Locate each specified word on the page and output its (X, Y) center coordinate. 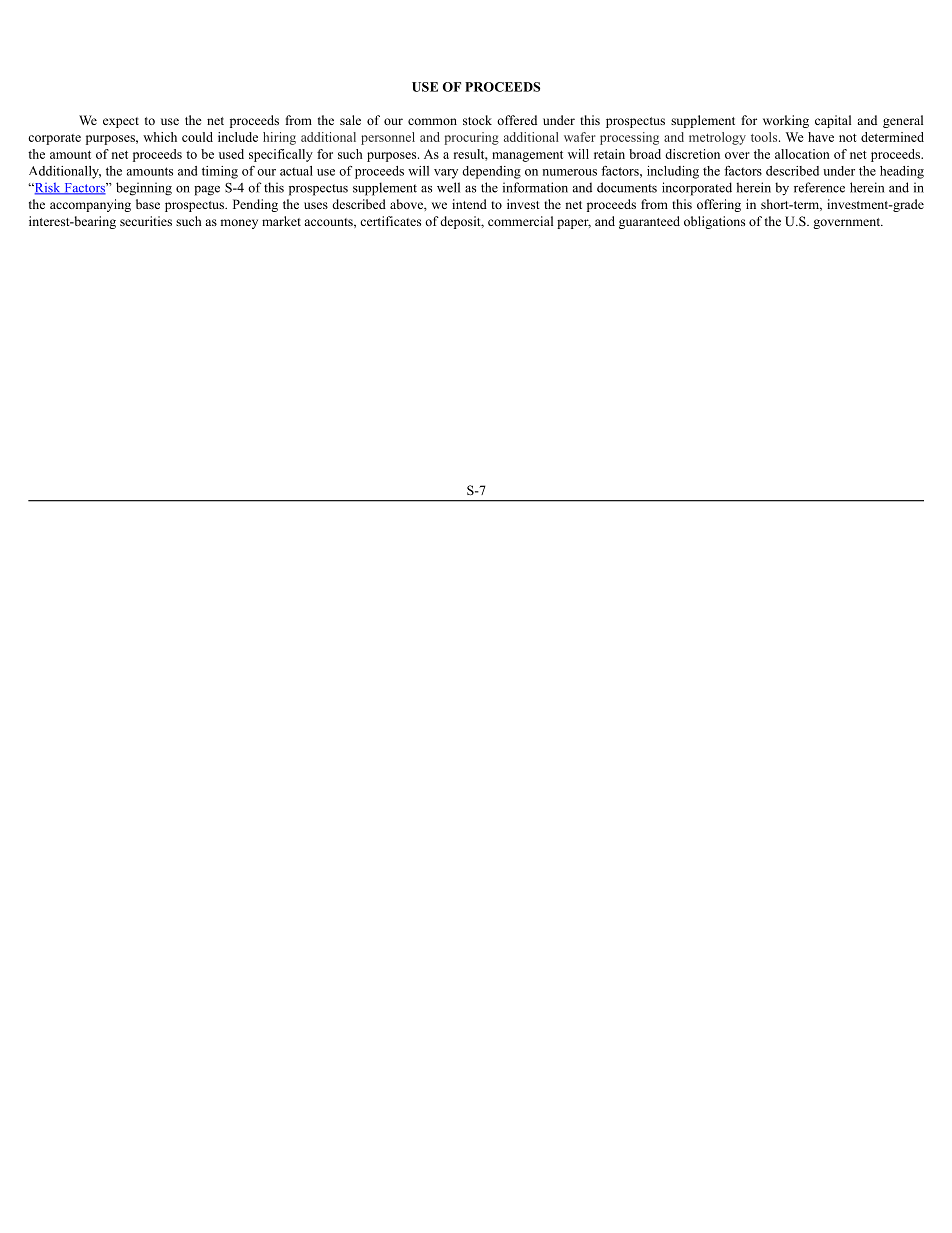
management (527, 156)
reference (819, 187)
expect (121, 122)
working (786, 121)
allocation (802, 154)
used (231, 154)
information (535, 187)
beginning (144, 189)
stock (477, 120)
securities (146, 221)
